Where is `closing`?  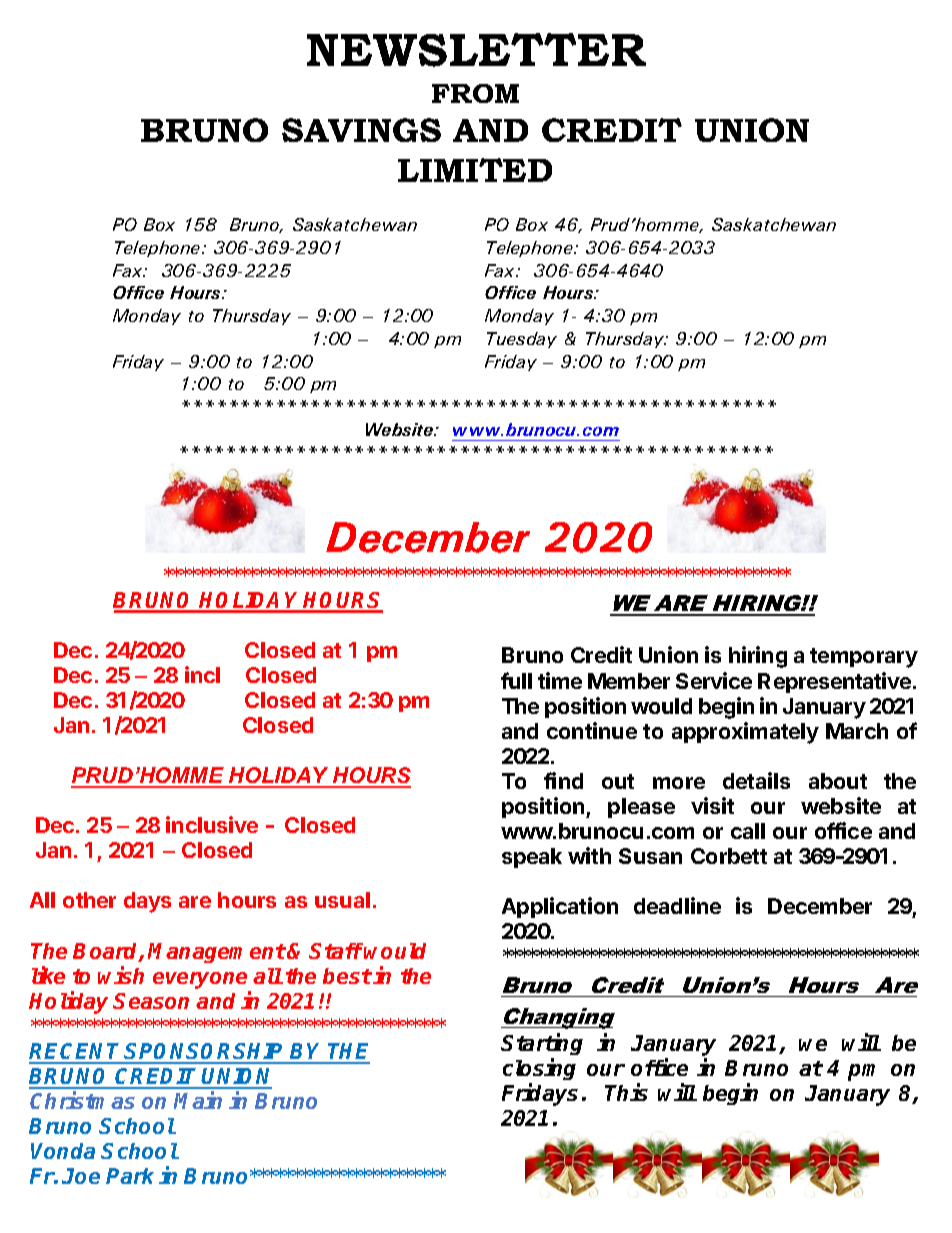
closing is located at coordinates (539, 1071).
